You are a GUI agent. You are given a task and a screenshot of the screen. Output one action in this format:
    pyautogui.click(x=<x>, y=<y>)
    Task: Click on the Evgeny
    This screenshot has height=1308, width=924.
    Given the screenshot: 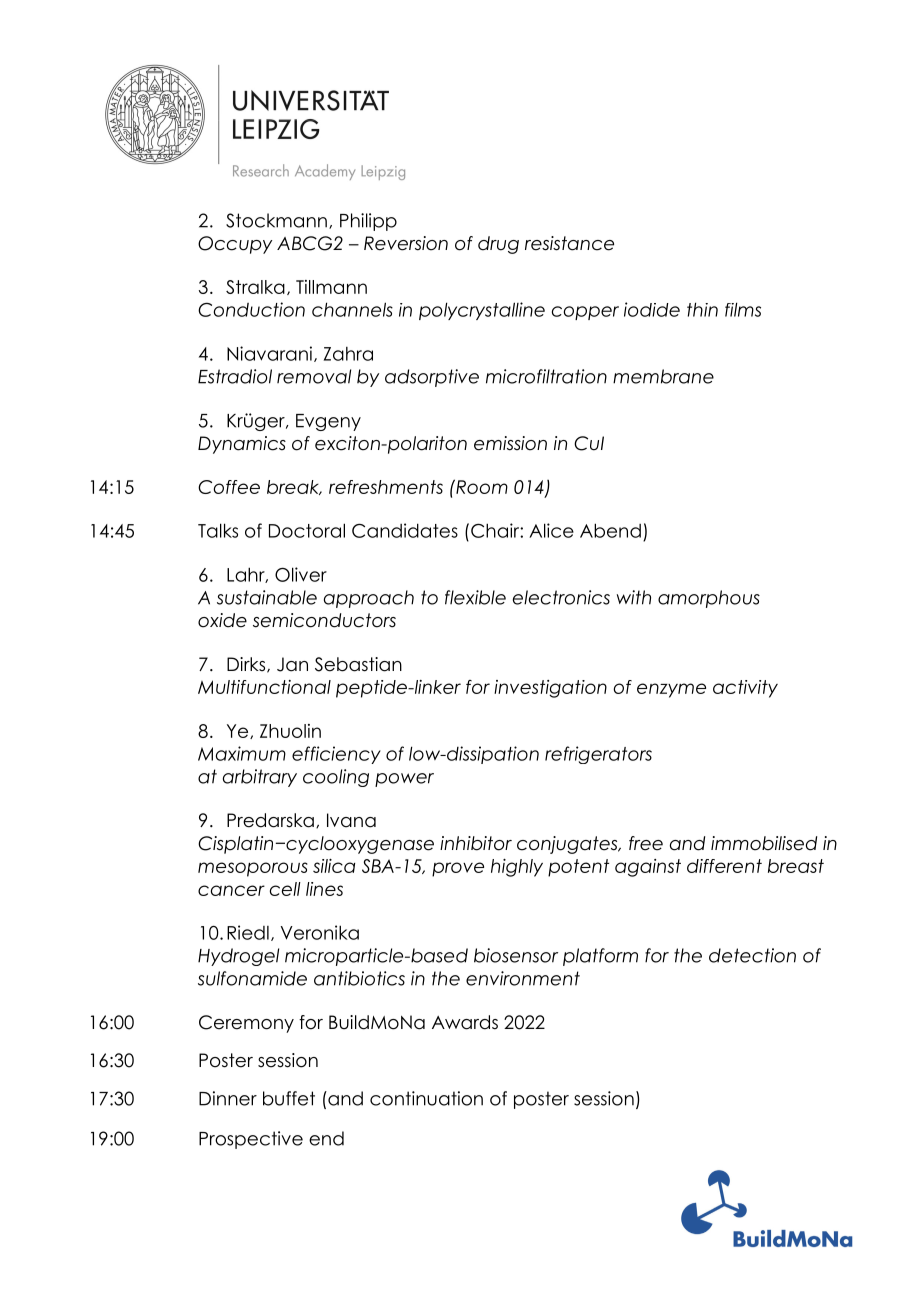 What is the action you would take?
    pyautogui.click(x=328, y=422)
